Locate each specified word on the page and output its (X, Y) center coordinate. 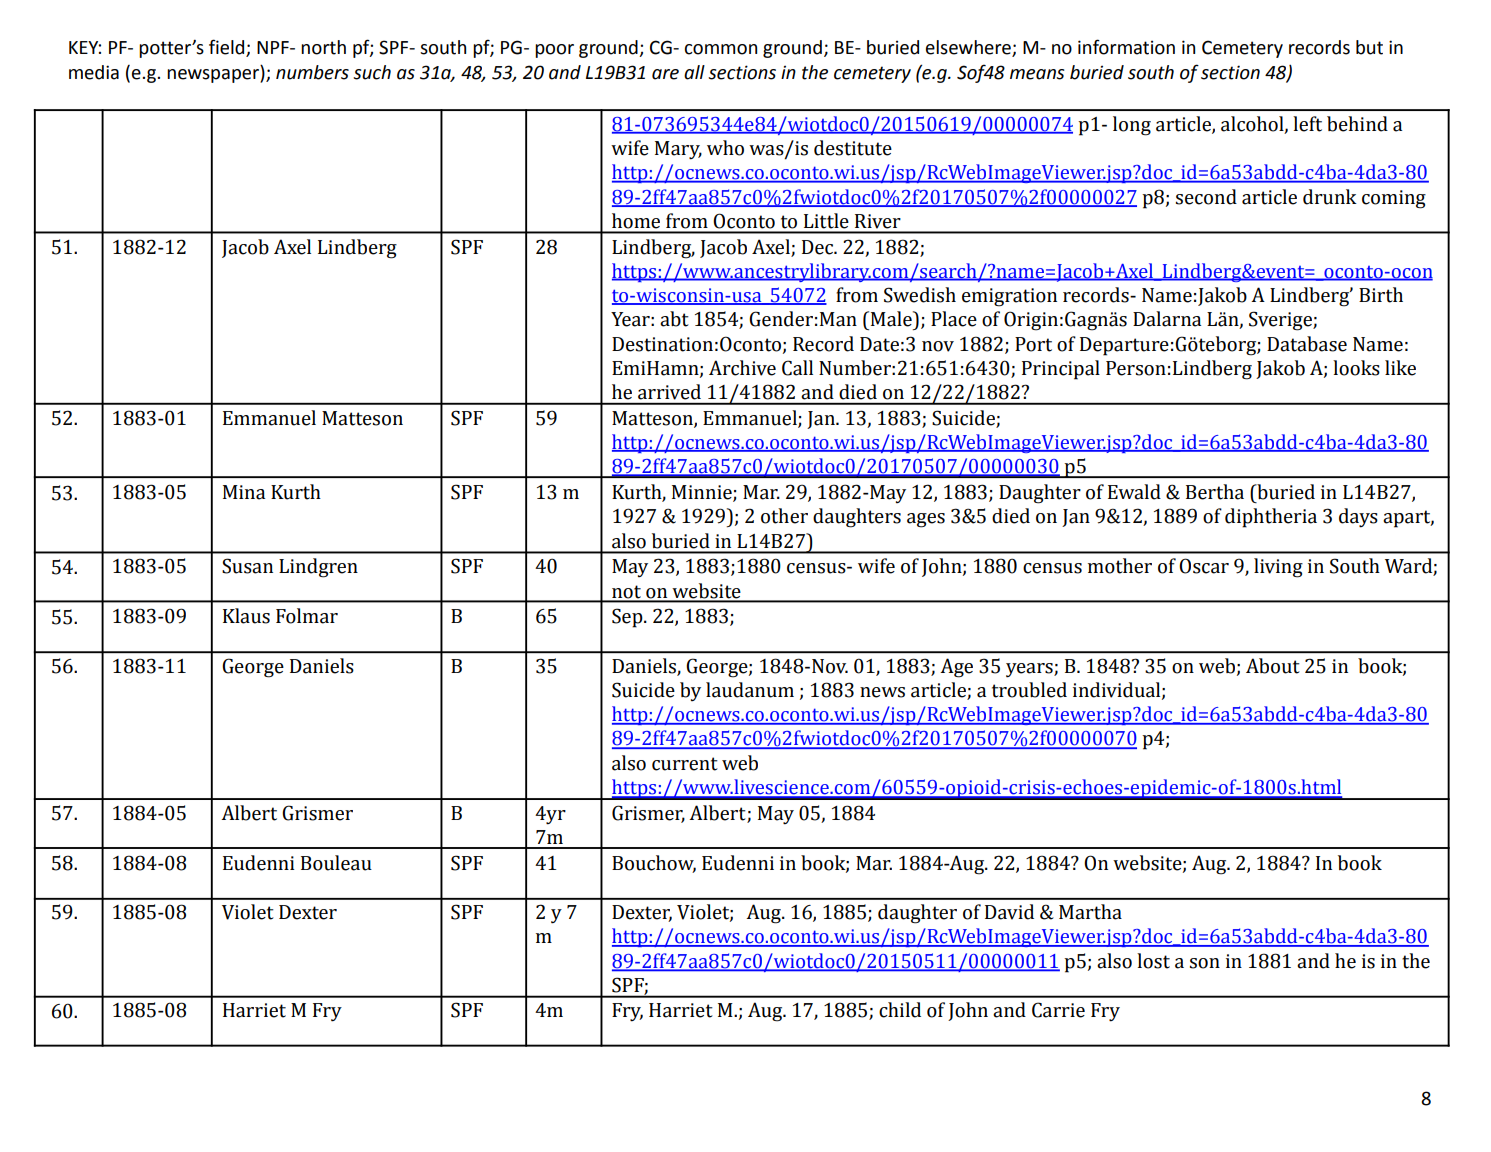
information (1126, 47)
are (665, 74)
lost (1153, 961)
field (228, 48)
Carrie (1058, 1010)
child (900, 1010)
